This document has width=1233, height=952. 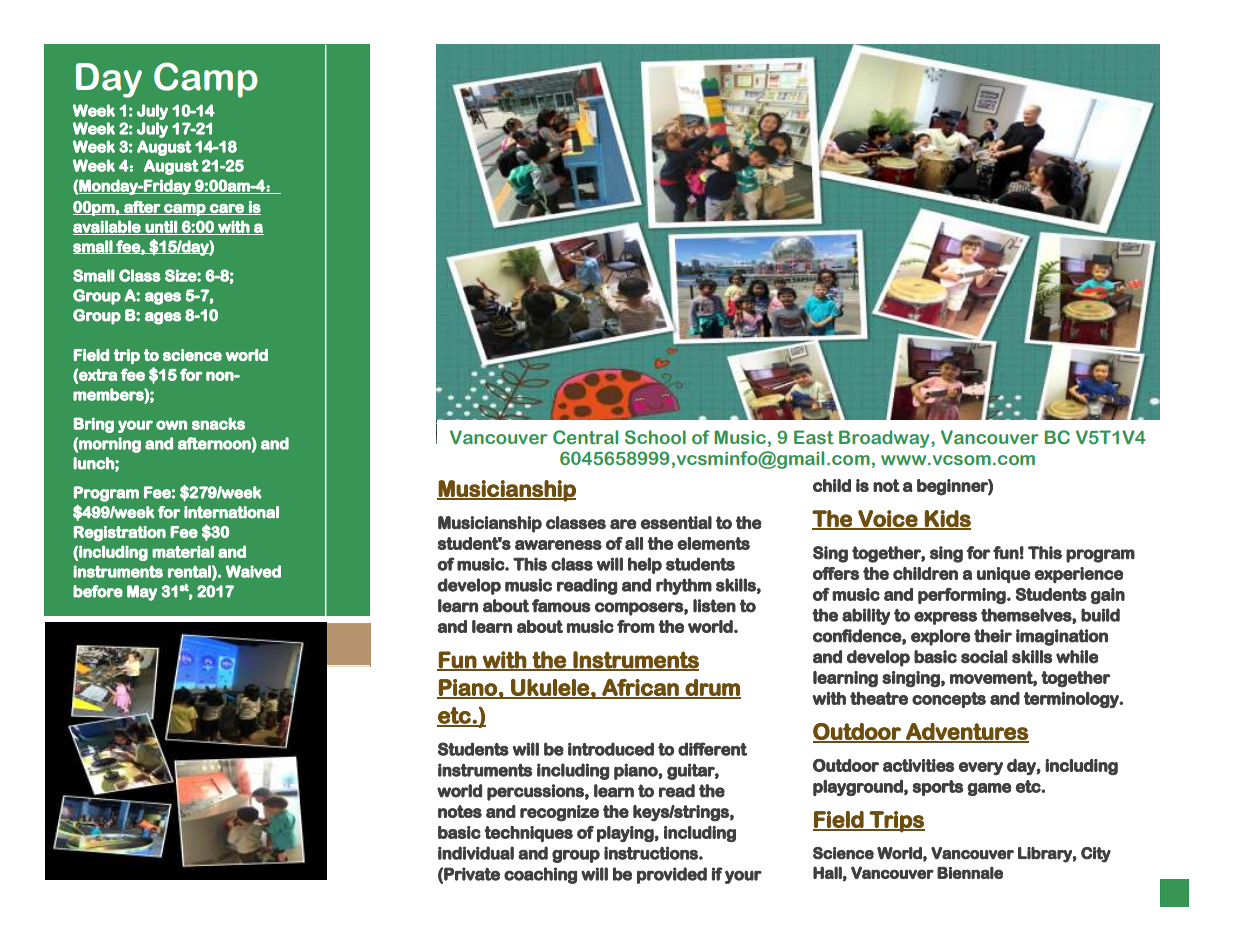 I want to click on instructions, so click(x=652, y=853).
